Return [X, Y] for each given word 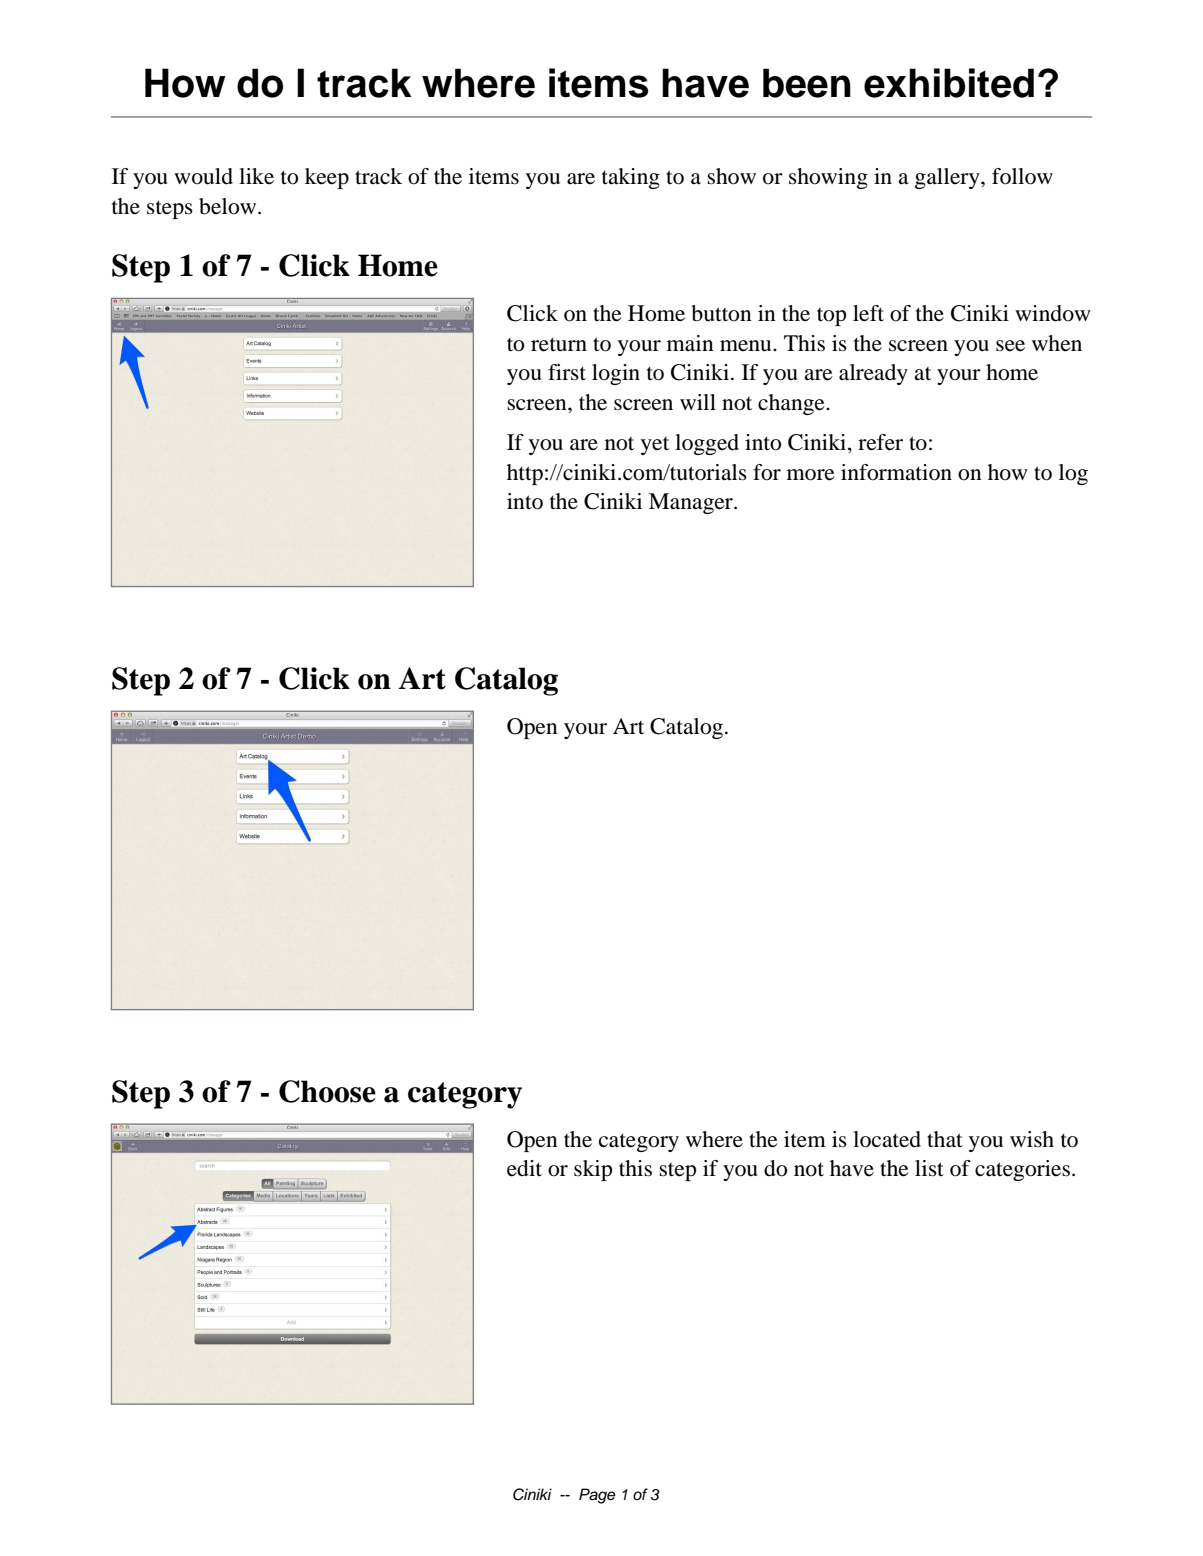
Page [597, 1496]
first [567, 372]
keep [327, 178]
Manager [692, 503]
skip [593, 1170]
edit [524, 1168]
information [896, 472]
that [945, 1139]
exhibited [949, 83]
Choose [327, 1091]
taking [631, 178]
